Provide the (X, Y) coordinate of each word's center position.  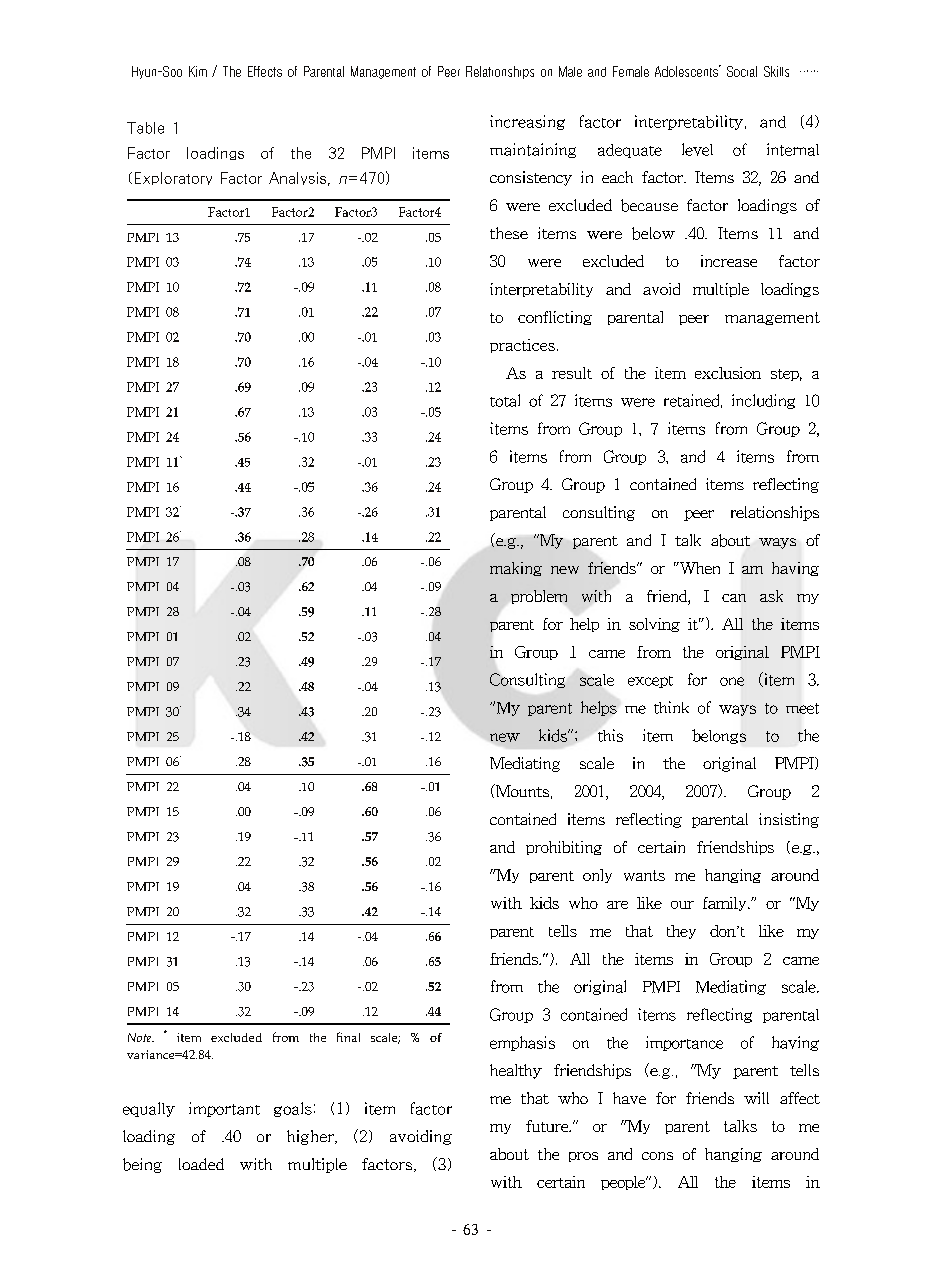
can (734, 598)
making (516, 569)
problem (539, 597)
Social (742, 71)
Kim (198, 71)
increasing (527, 122)
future (548, 1126)
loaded (201, 1164)
